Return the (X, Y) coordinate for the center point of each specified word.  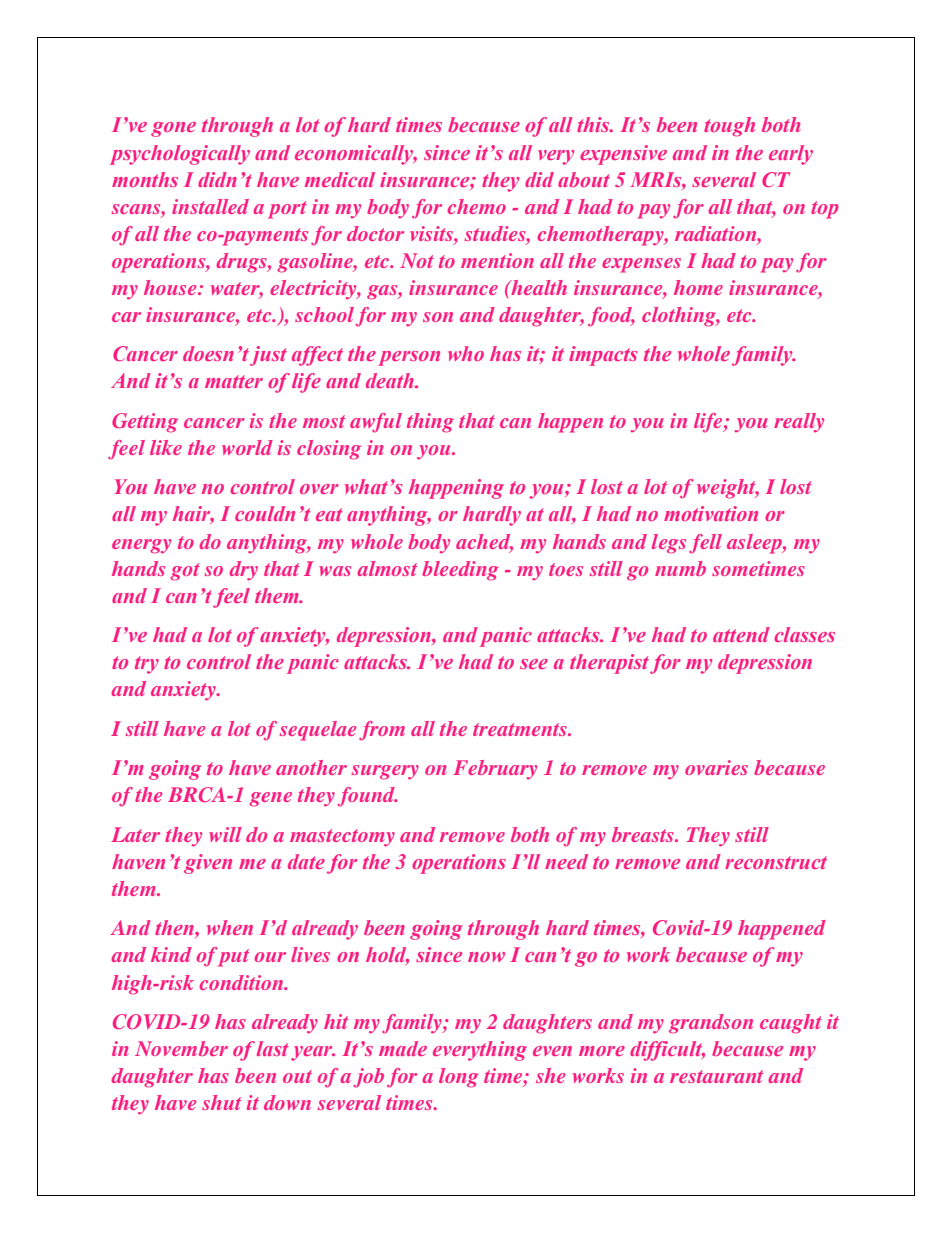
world (247, 447)
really (799, 422)
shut (222, 1102)
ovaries (716, 767)
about (584, 179)
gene (270, 799)
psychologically (180, 155)
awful (376, 423)
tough (729, 127)
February (495, 769)
